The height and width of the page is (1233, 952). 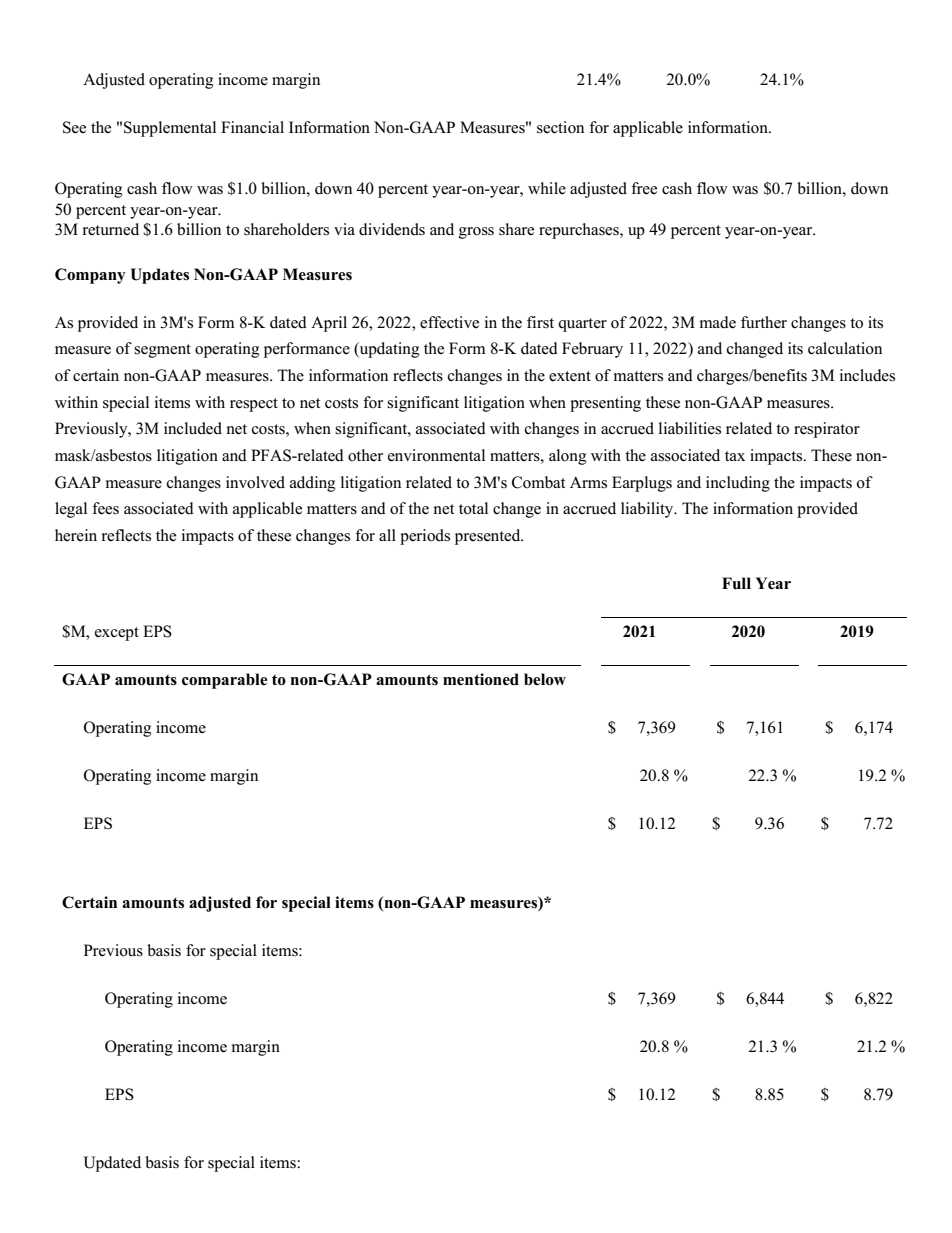 I want to click on segment, so click(x=162, y=351).
